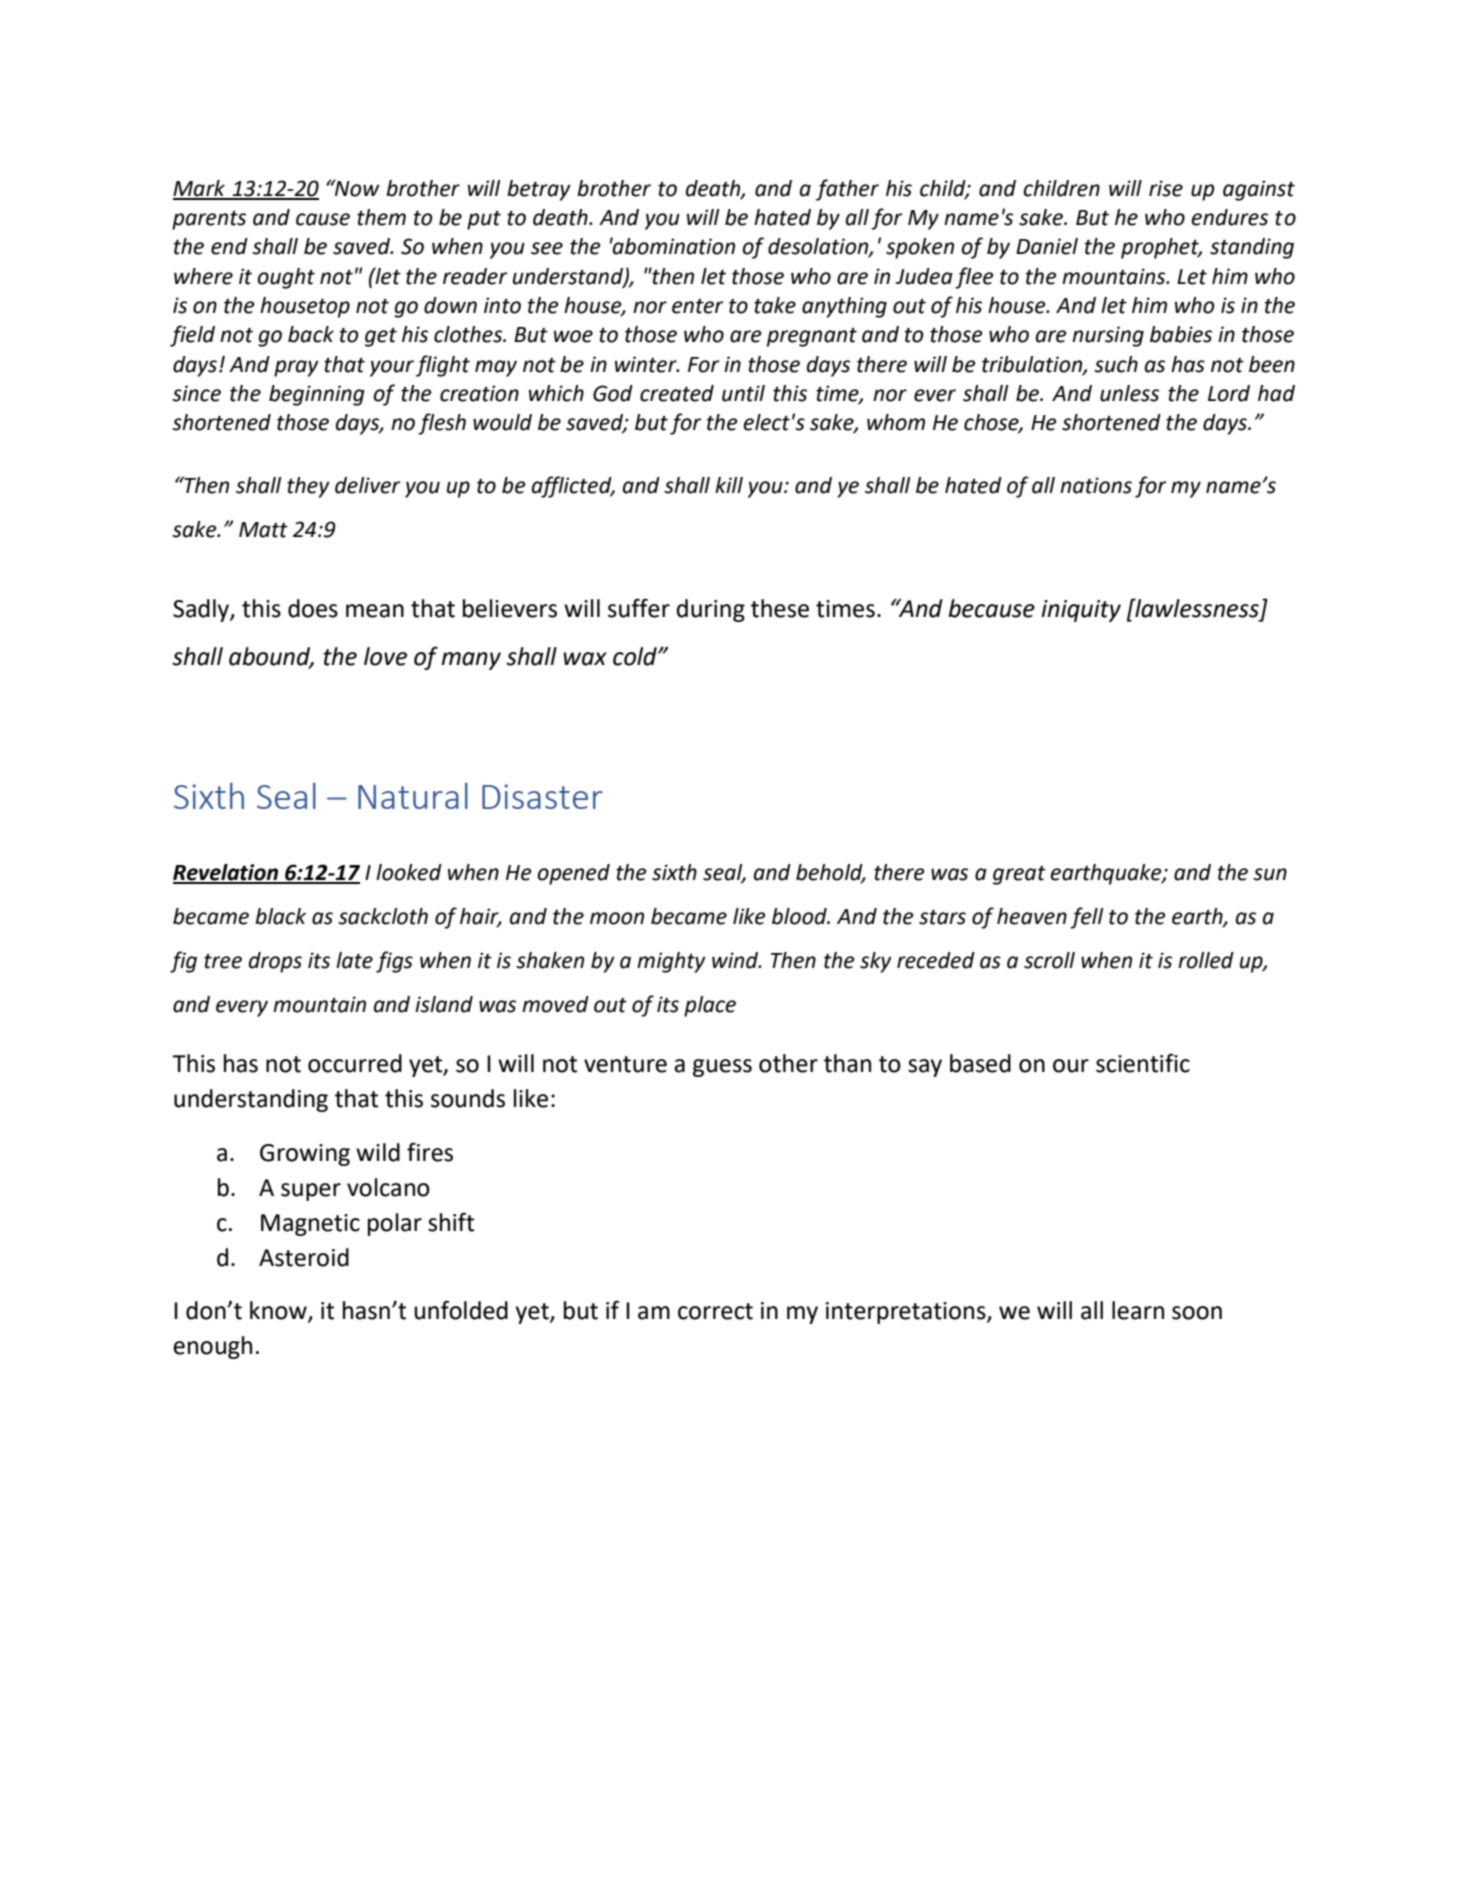 The image size is (1469, 1901). I want to click on scientific, so click(1143, 1063).
